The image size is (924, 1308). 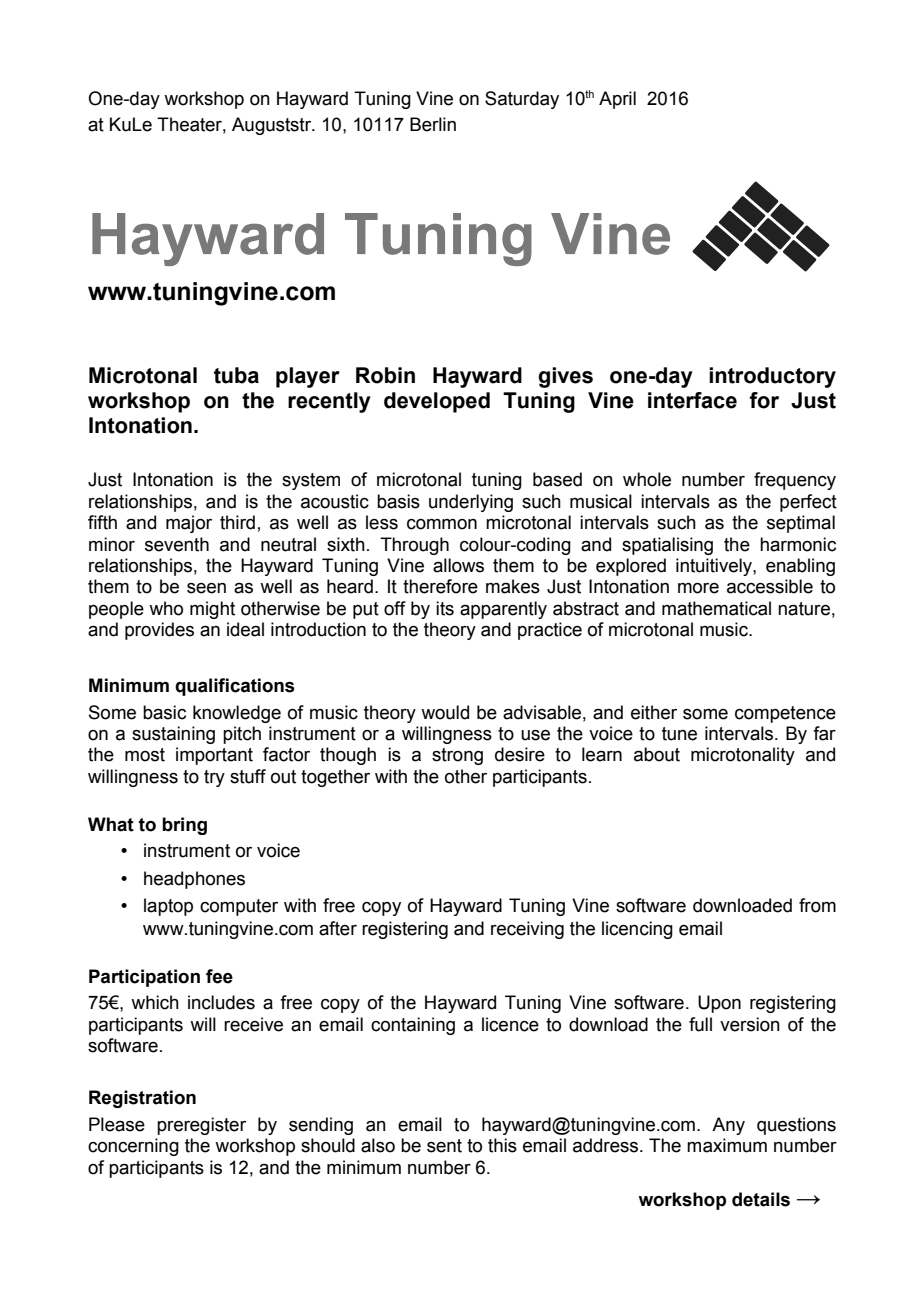 What do you see at coordinates (189, 524) in the screenshot?
I see `major` at bounding box center [189, 524].
